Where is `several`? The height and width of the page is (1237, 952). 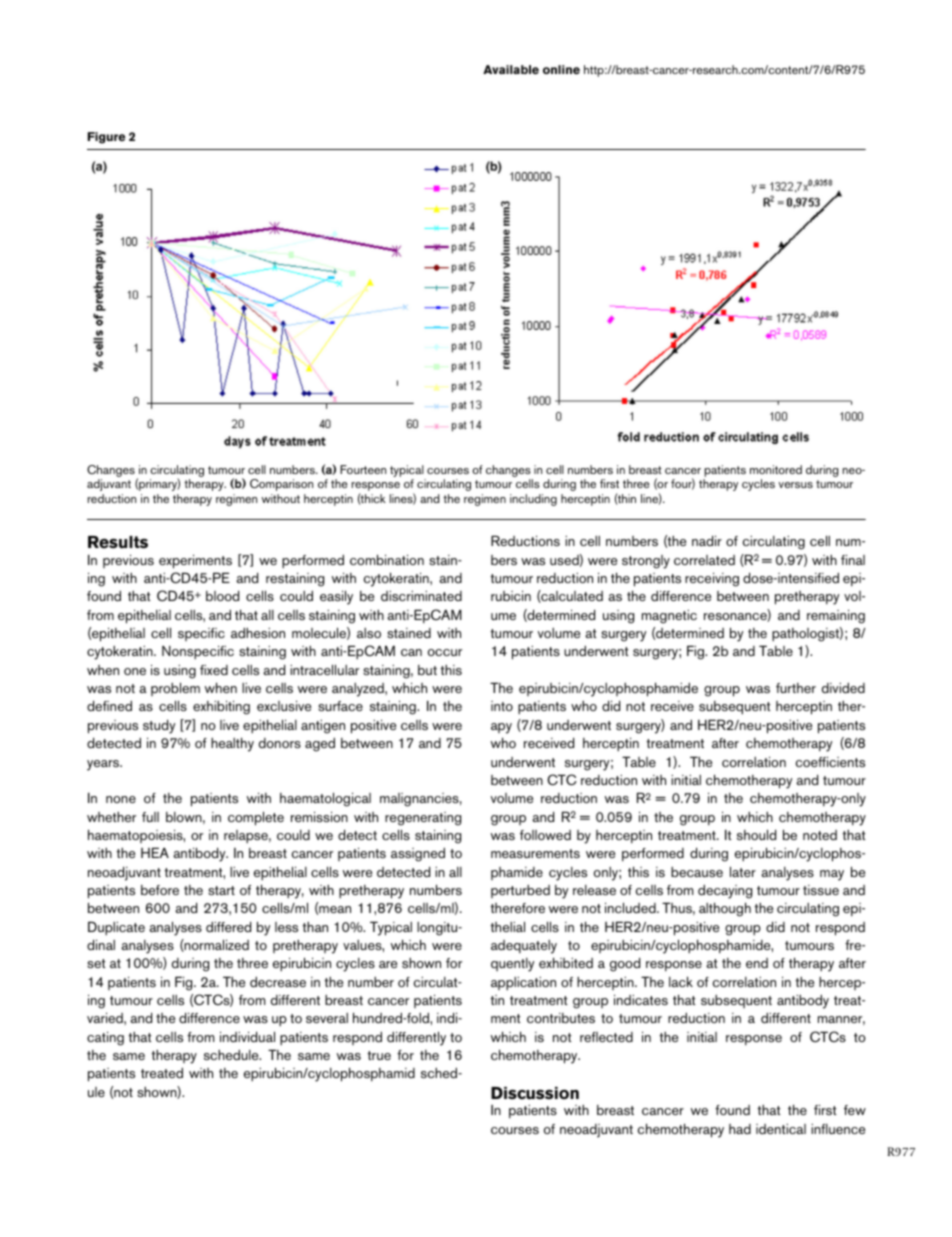 several is located at coordinates (327, 1018).
